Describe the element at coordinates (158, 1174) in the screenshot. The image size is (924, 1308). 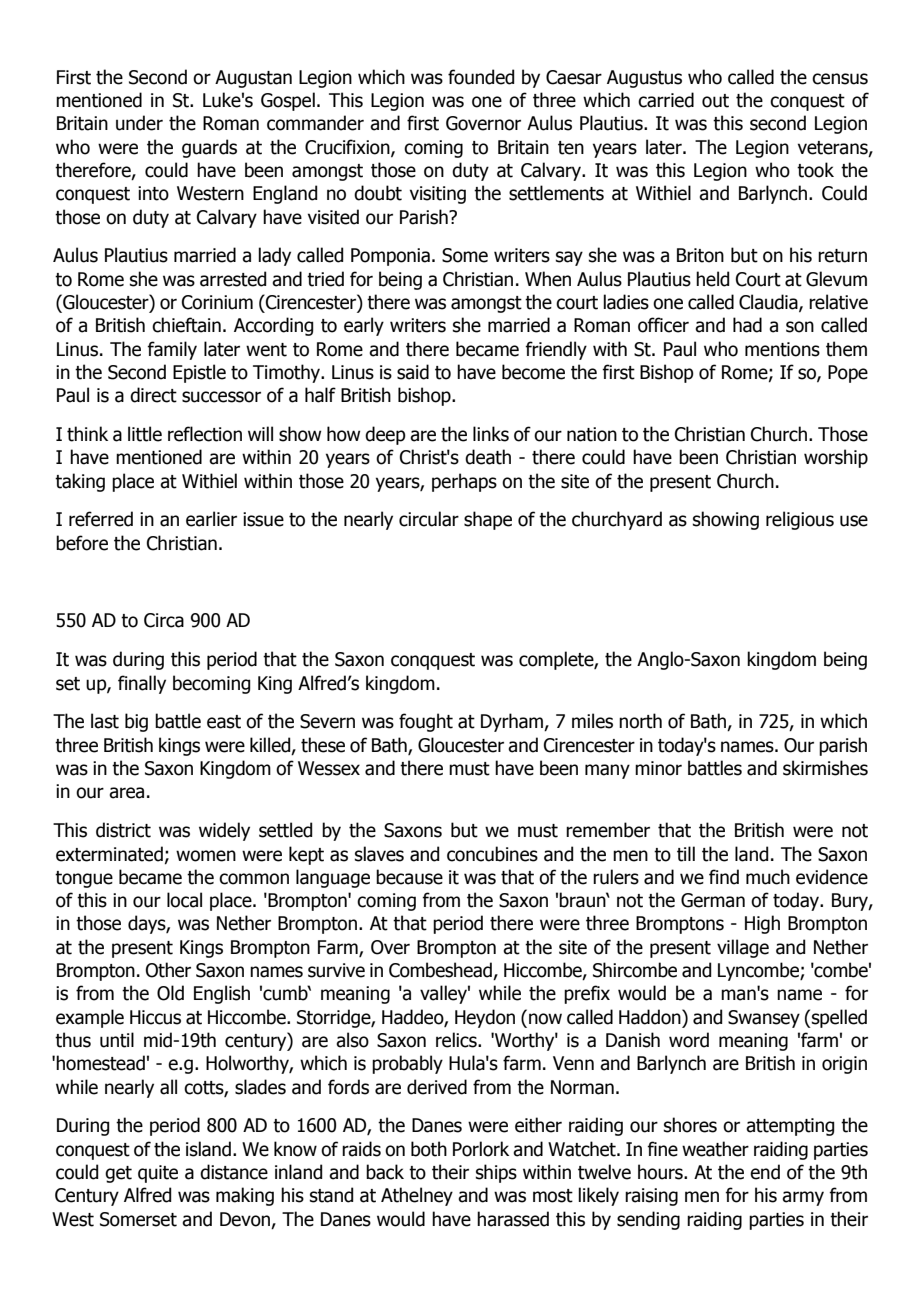
I see `quite` at that location.
